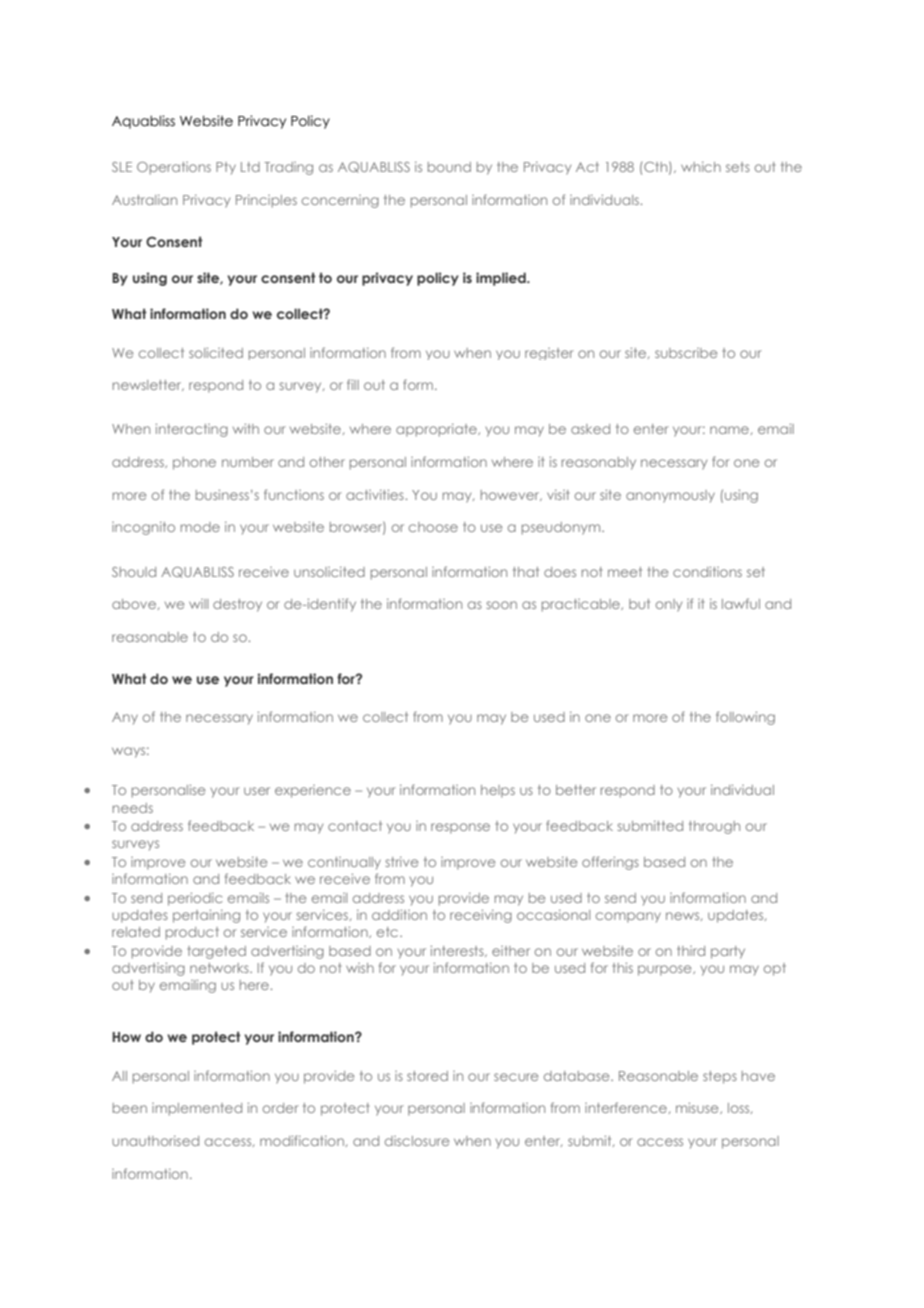 The width and height of the document is (924, 1308). Describe the element at coordinates (458, 951) in the document. I see `interests` at that location.
